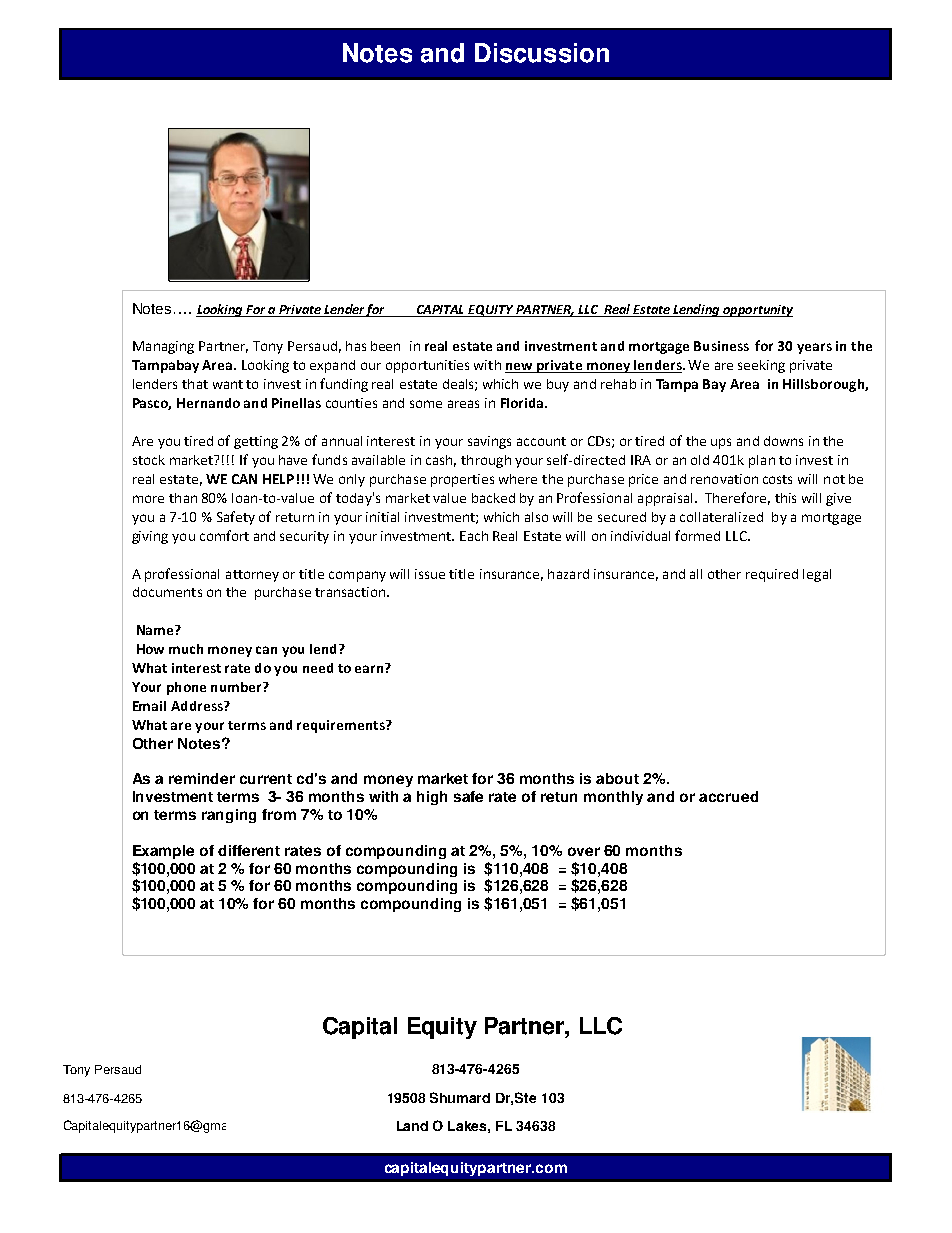 The height and width of the page is (1233, 952). I want to click on downs, so click(783, 441).
